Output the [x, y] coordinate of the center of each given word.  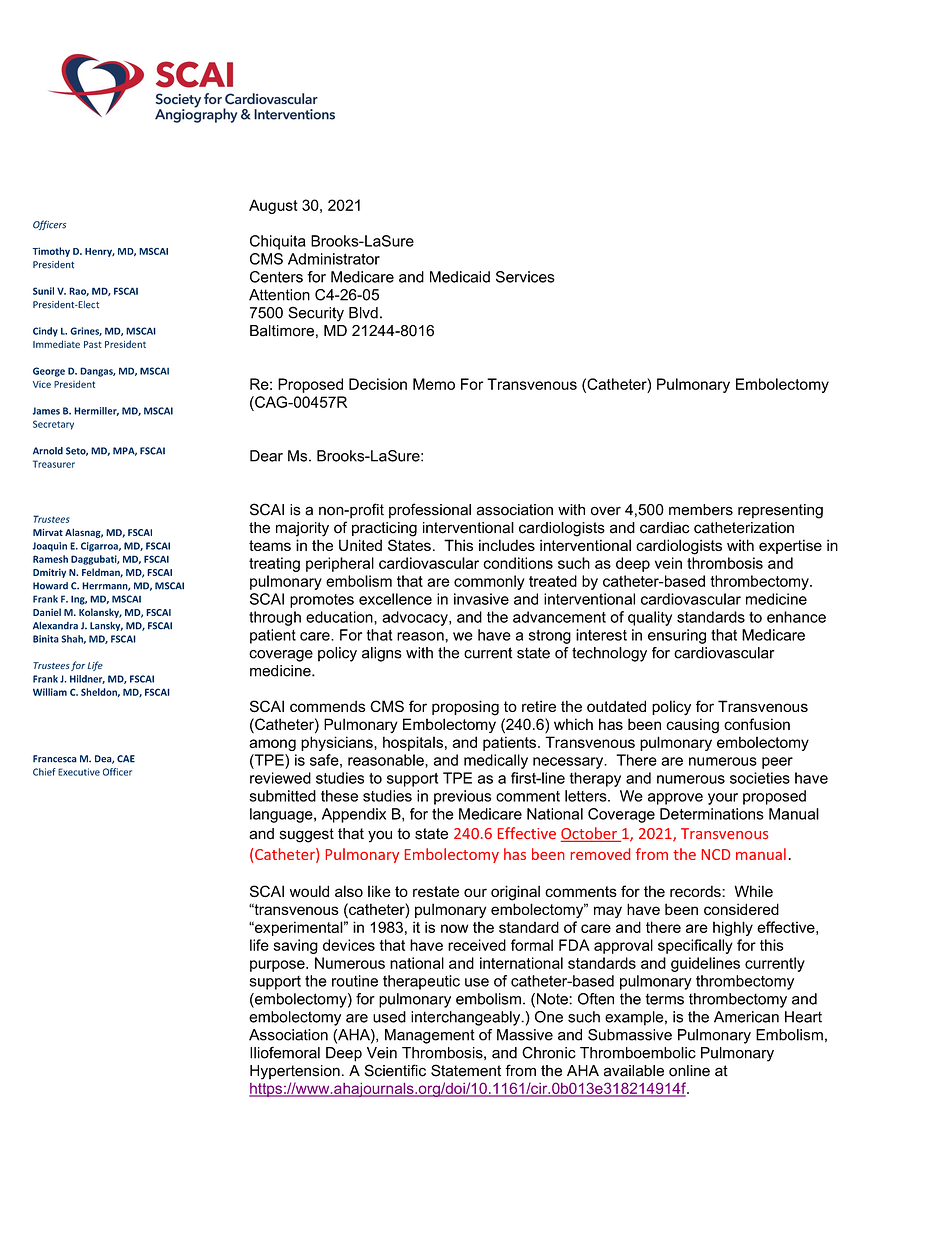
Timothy [51, 252]
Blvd [363, 313]
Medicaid [460, 277]
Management [430, 1036]
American [746, 1017]
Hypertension [295, 1072]
